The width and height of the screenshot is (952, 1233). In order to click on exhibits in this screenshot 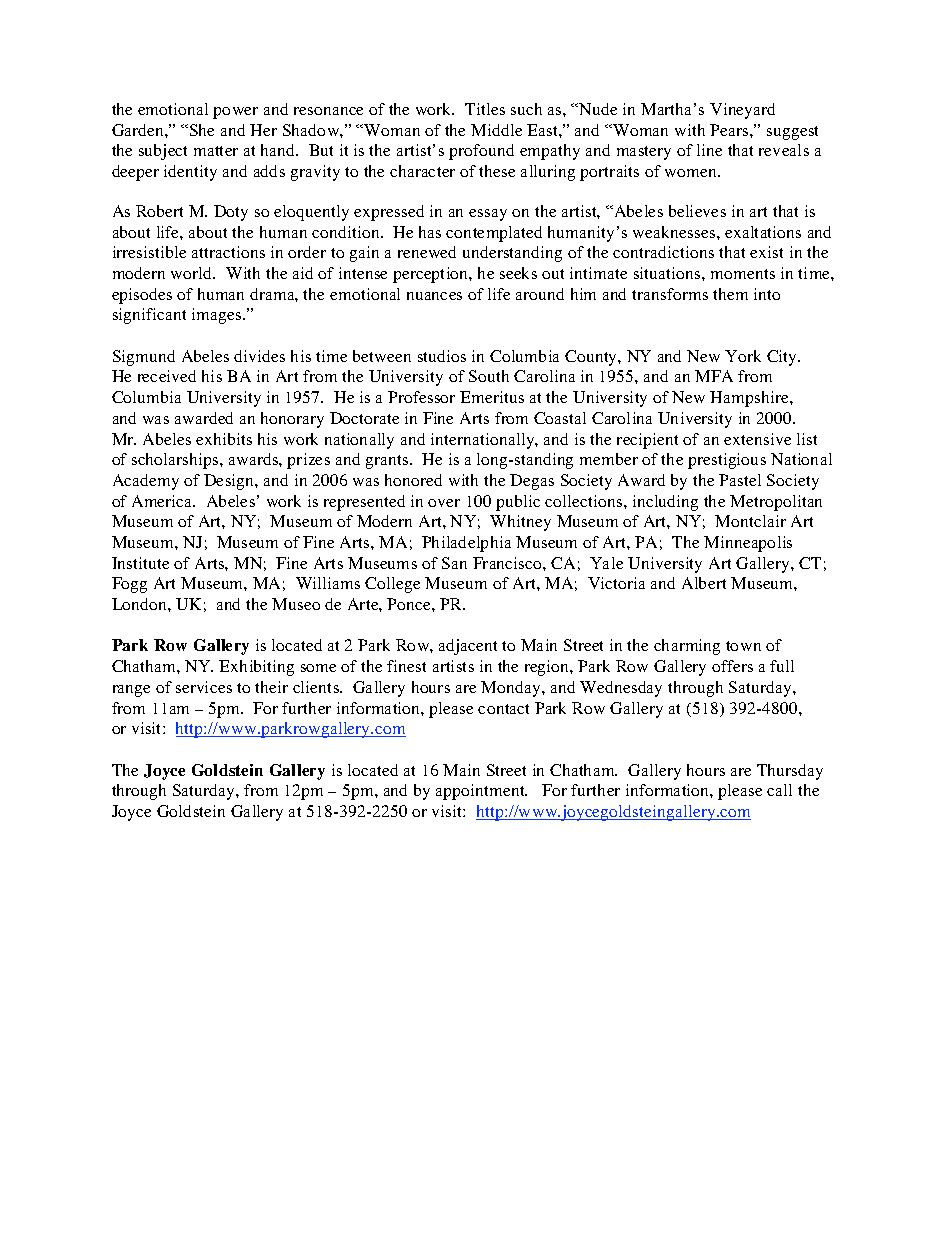, I will do `click(224, 439)`.
